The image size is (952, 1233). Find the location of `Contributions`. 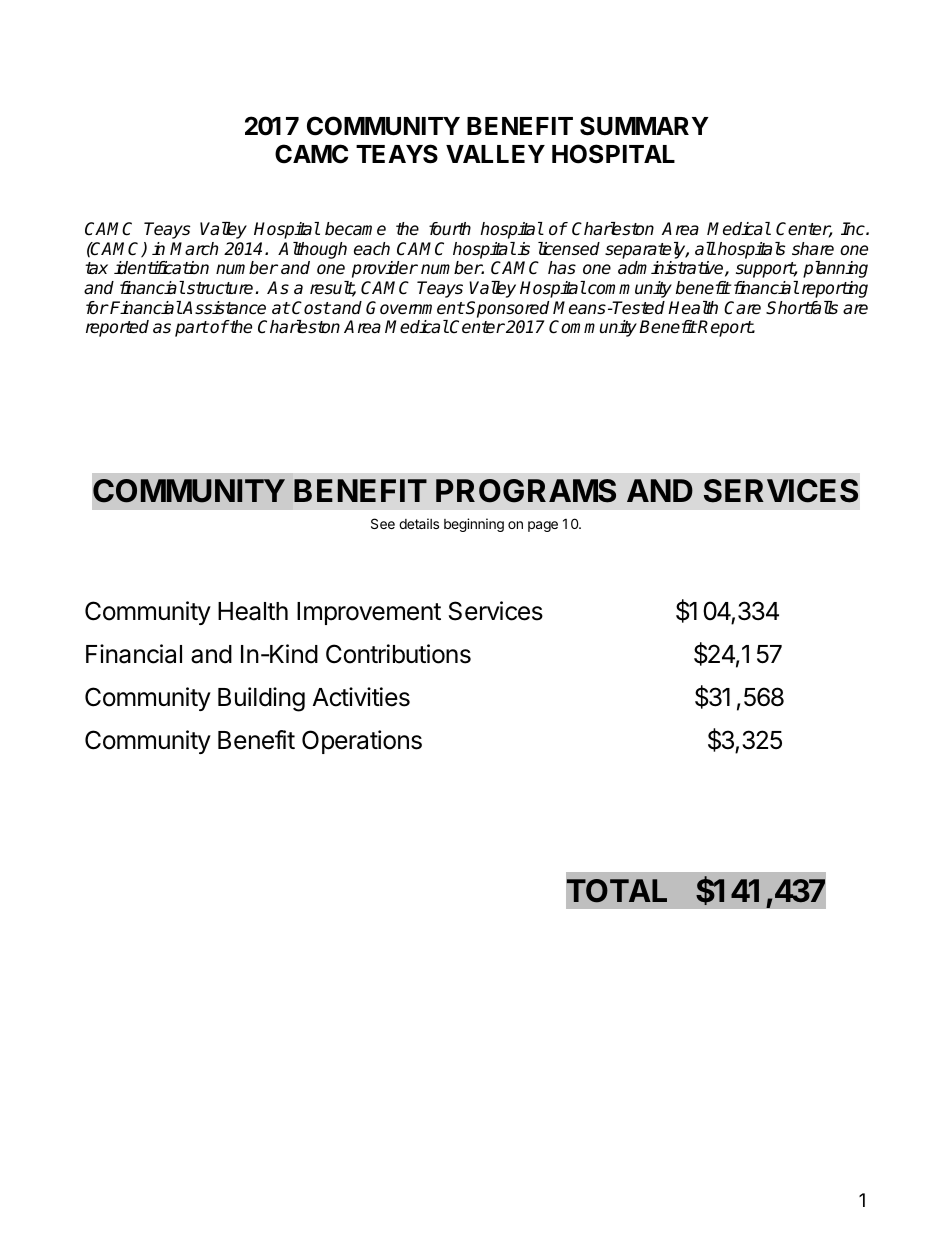

Contributions is located at coordinates (398, 654).
